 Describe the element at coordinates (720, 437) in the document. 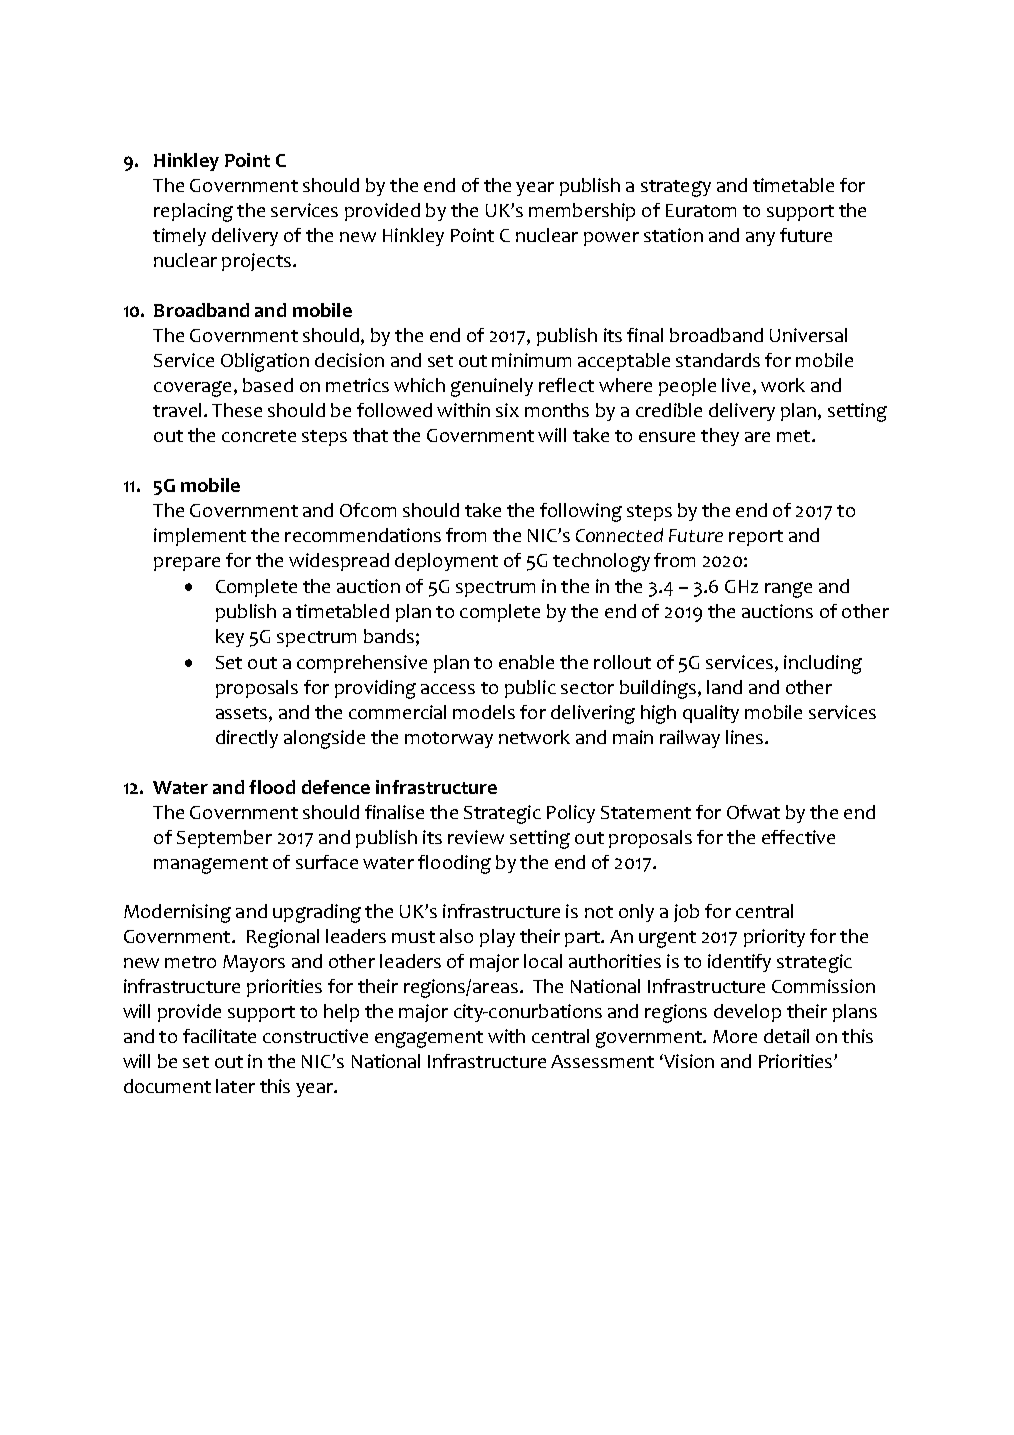

I see `they` at that location.
